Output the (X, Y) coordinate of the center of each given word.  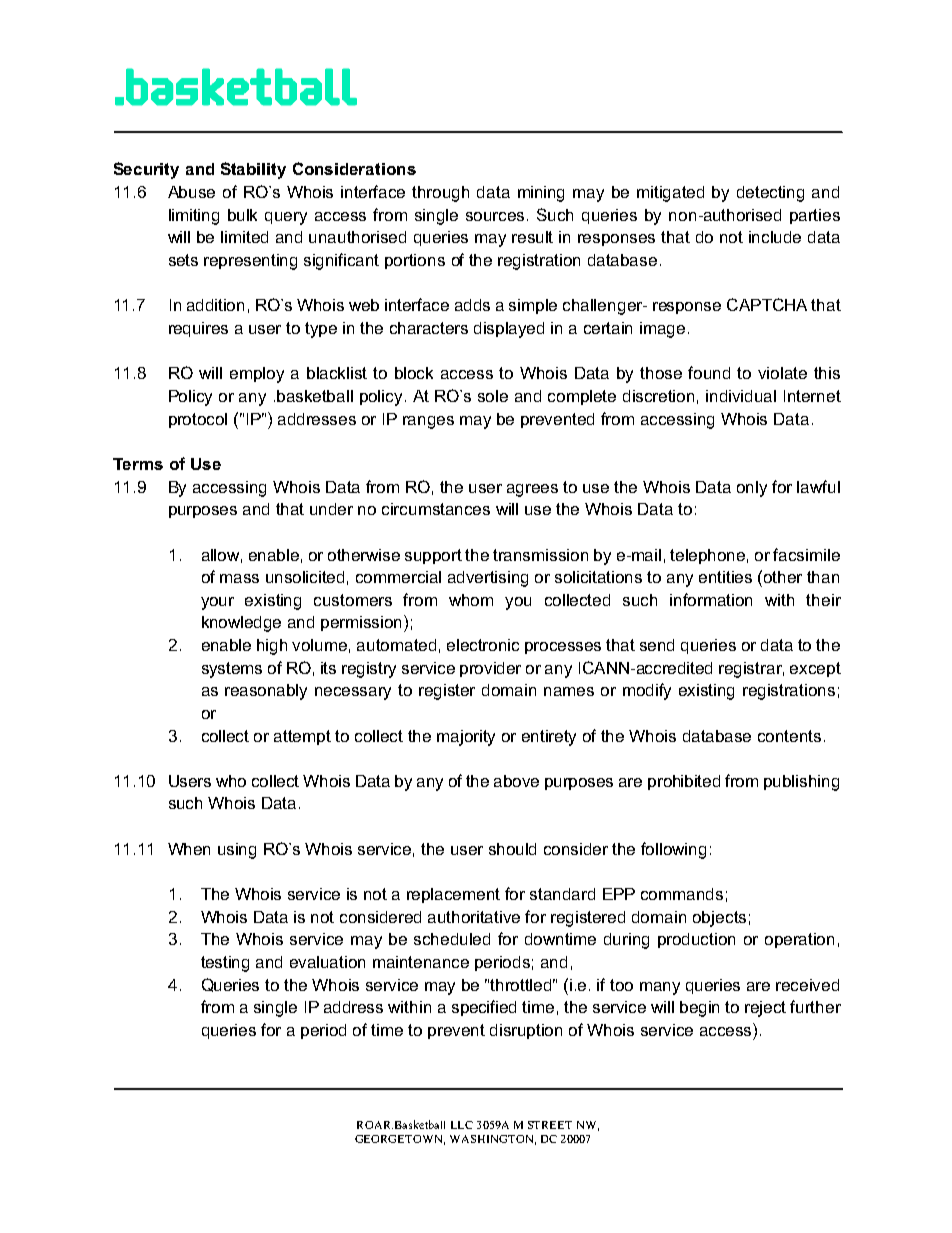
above (516, 781)
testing (225, 964)
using (237, 851)
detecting (770, 194)
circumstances (436, 509)
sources (497, 216)
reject (765, 1009)
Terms (138, 464)
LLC (462, 1125)
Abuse (191, 192)
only (752, 489)
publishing (801, 783)
